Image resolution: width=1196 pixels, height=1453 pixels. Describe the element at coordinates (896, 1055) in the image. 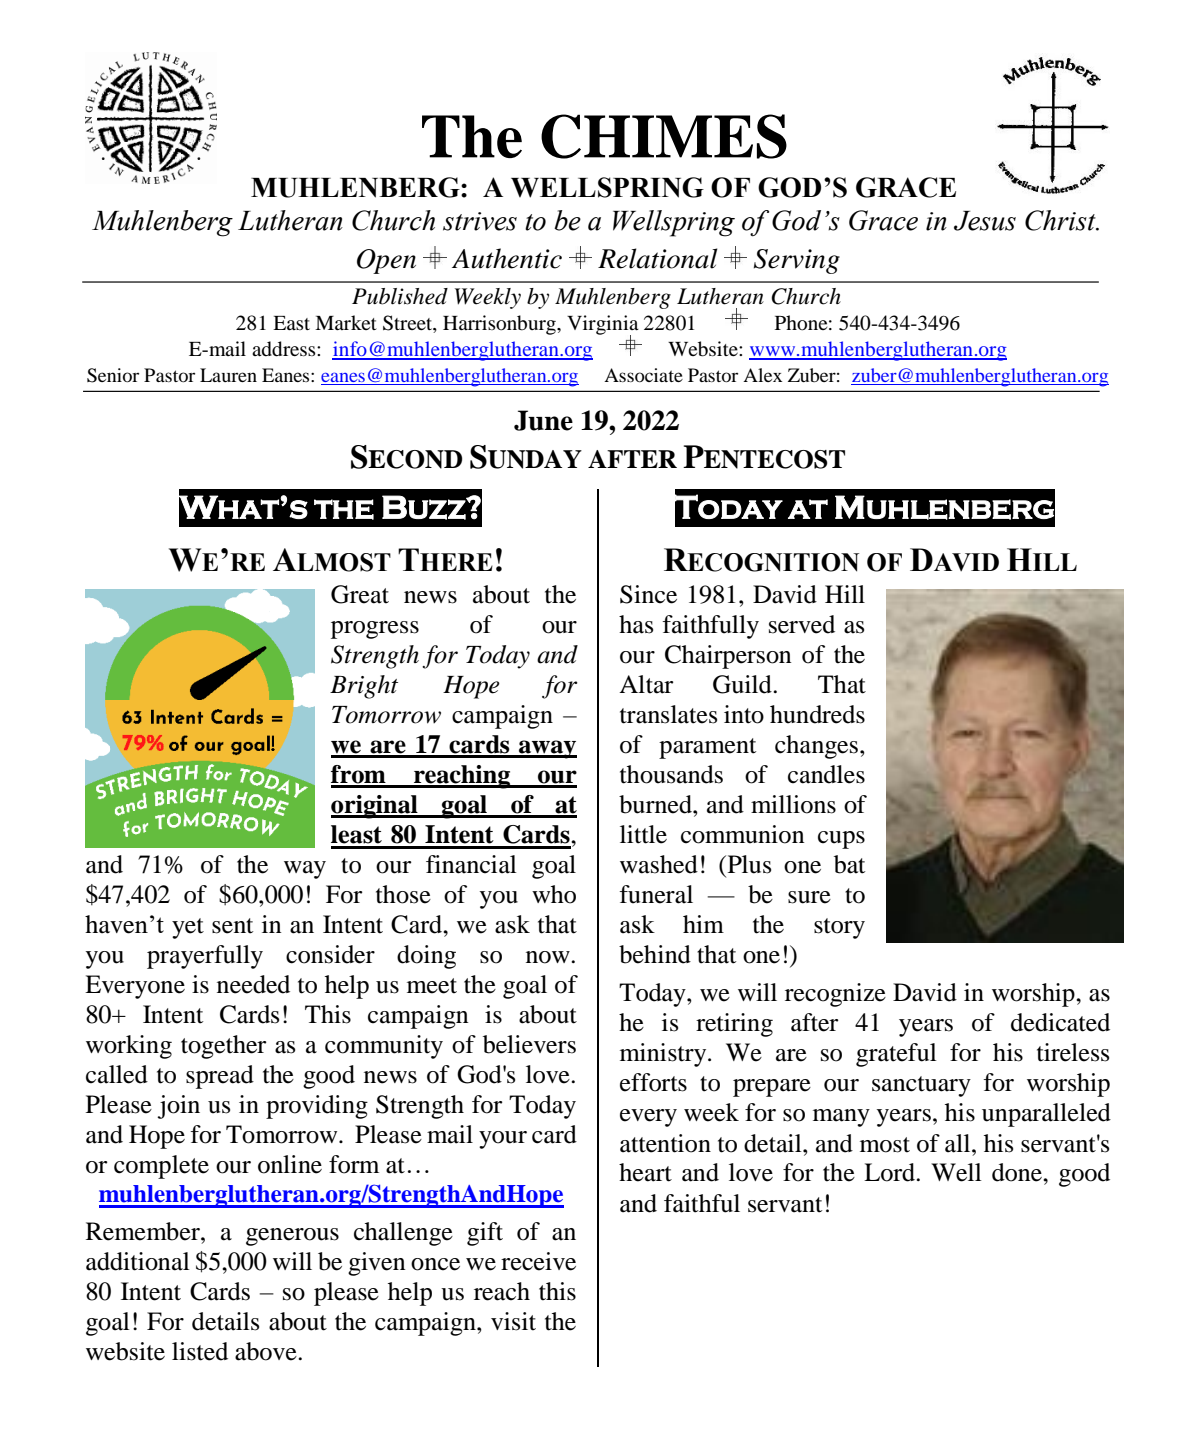

I see `grateful` at that location.
